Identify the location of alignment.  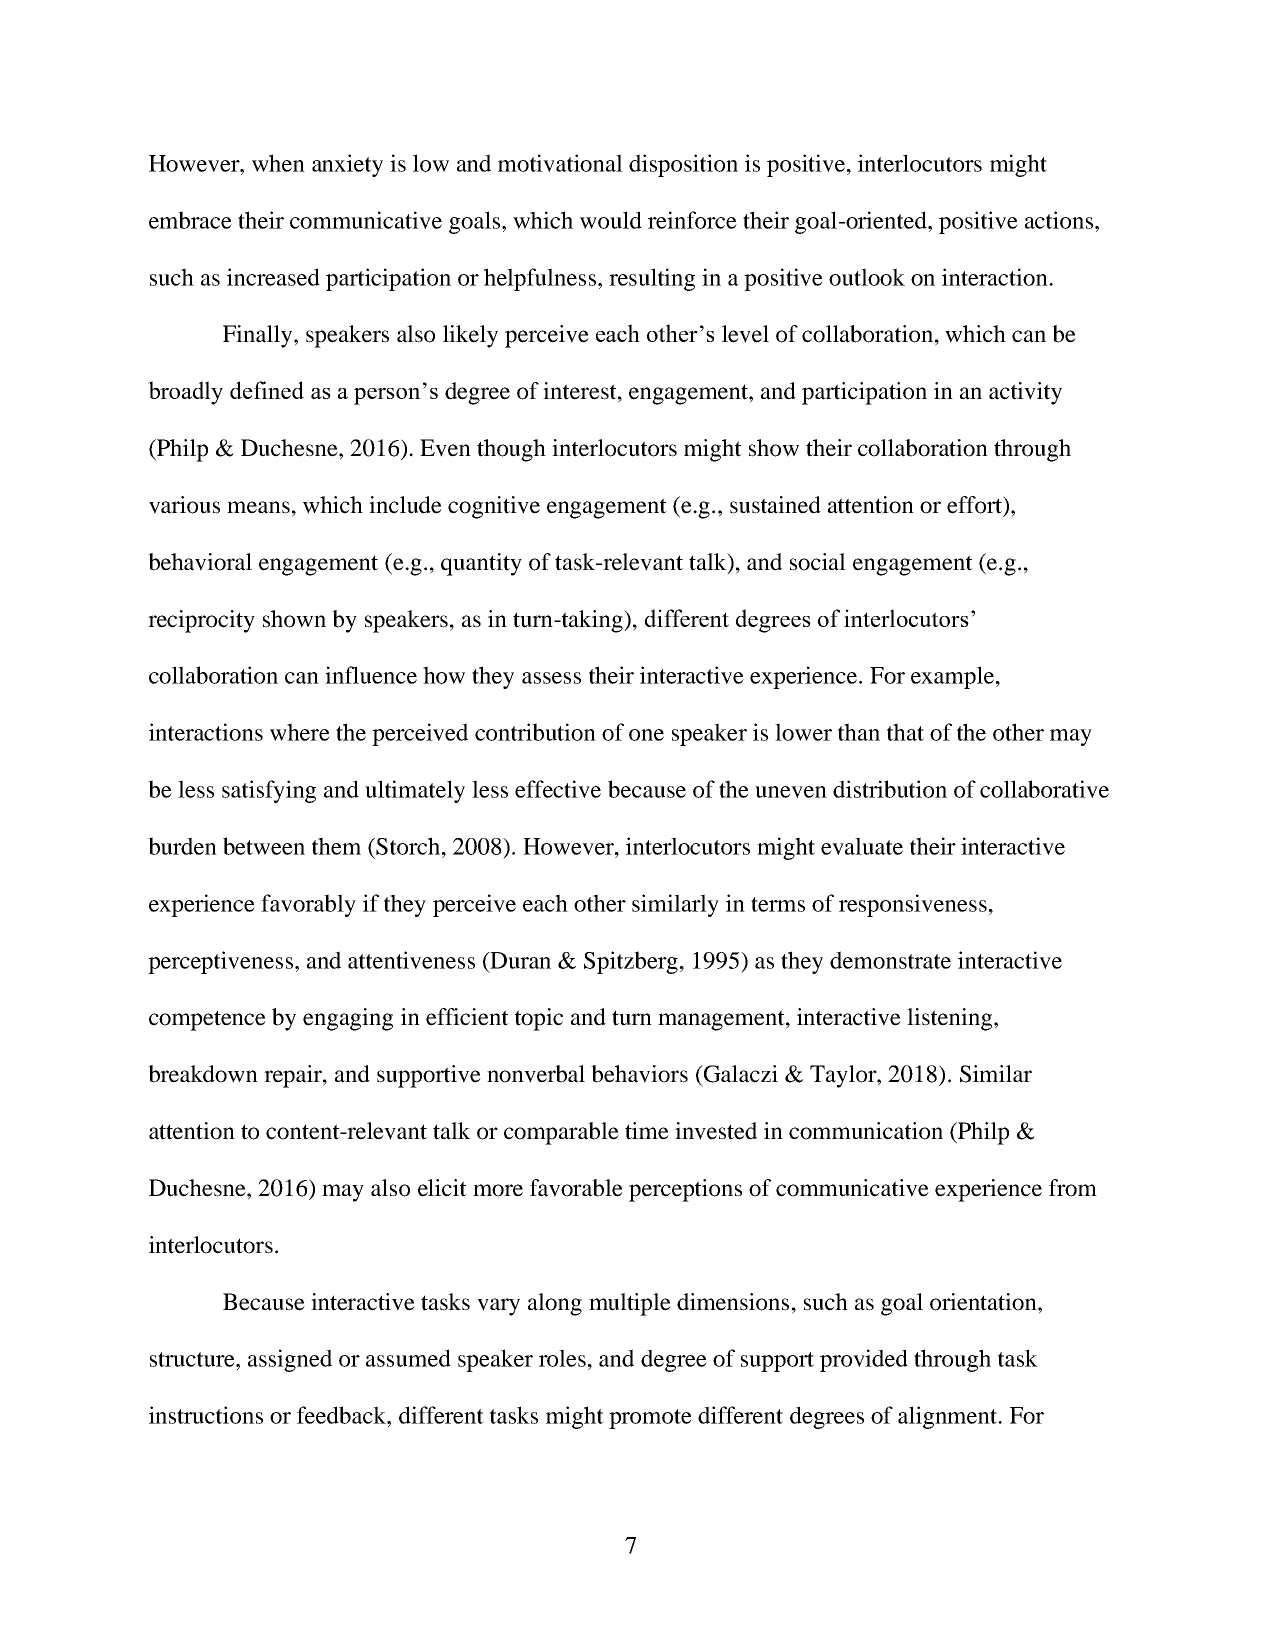
(949, 1417).
